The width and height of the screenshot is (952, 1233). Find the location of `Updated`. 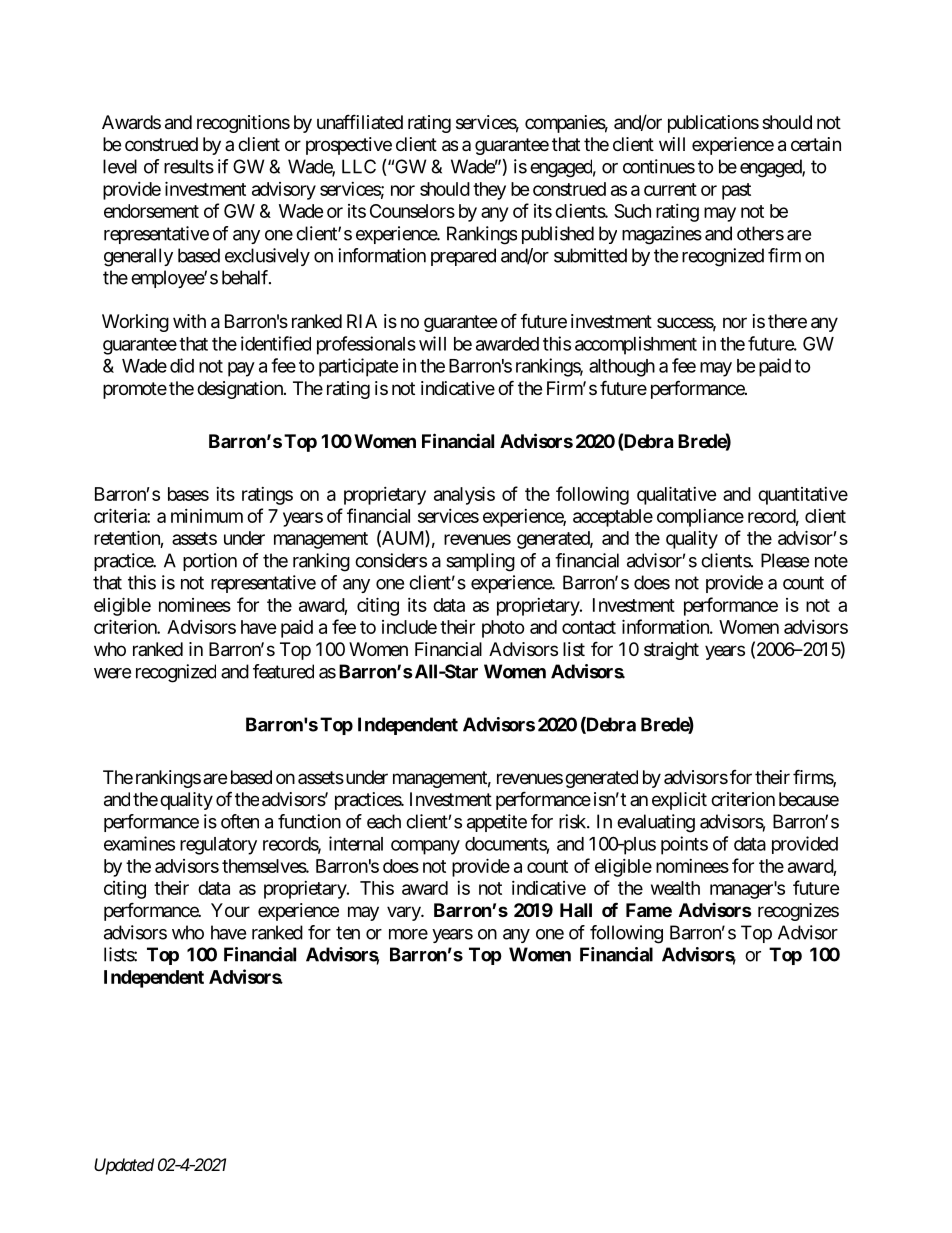

Updated is located at coordinates (124, 1166).
